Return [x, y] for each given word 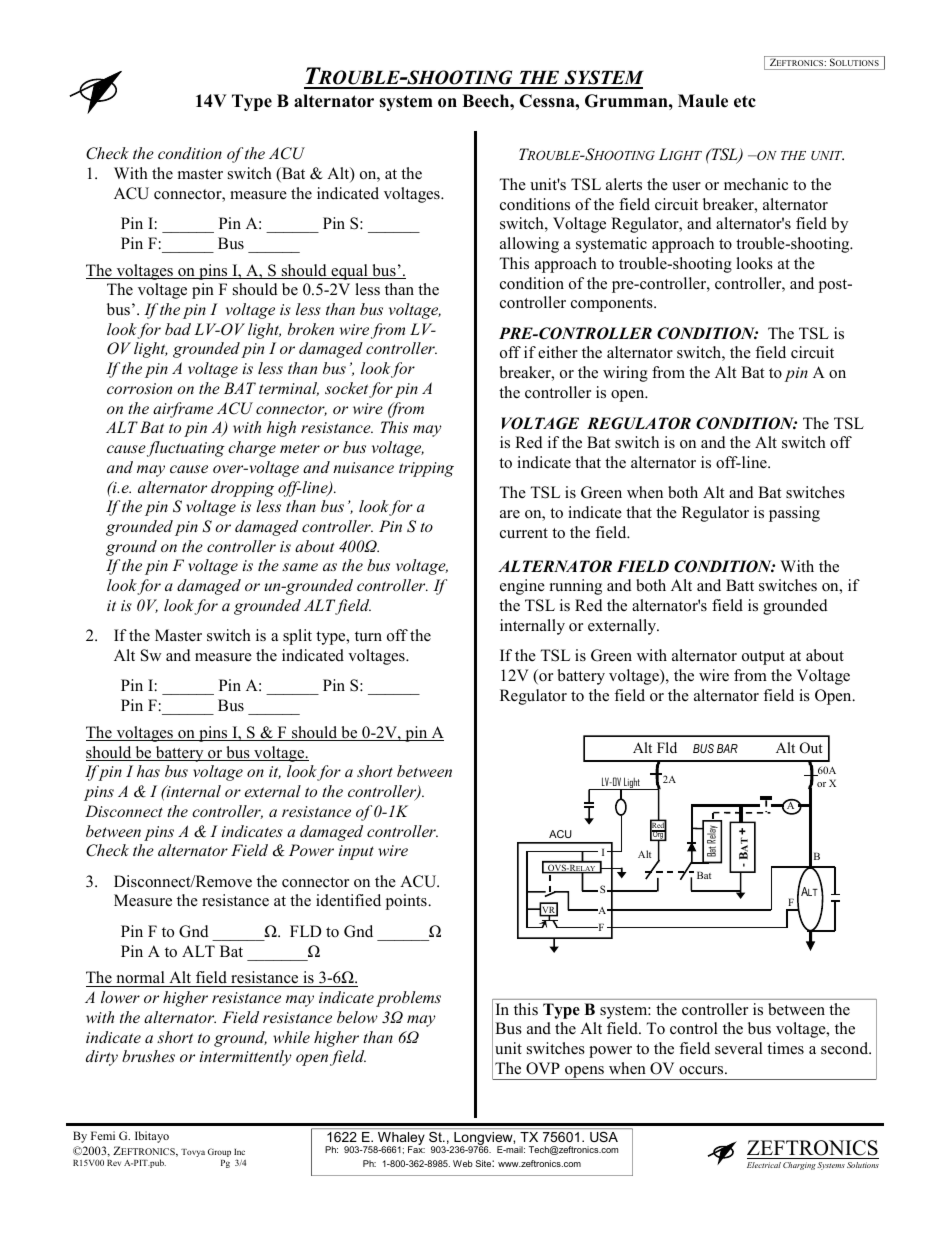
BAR [727, 748]
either [558, 352]
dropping [242, 489]
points [407, 902]
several [739, 1048]
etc [745, 101]
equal [349, 272]
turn [368, 636]
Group [219, 1152]
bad [178, 329]
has [148, 771]
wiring [625, 374]
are [510, 514]
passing [794, 514]
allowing [529, 245]
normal [140, 979]
